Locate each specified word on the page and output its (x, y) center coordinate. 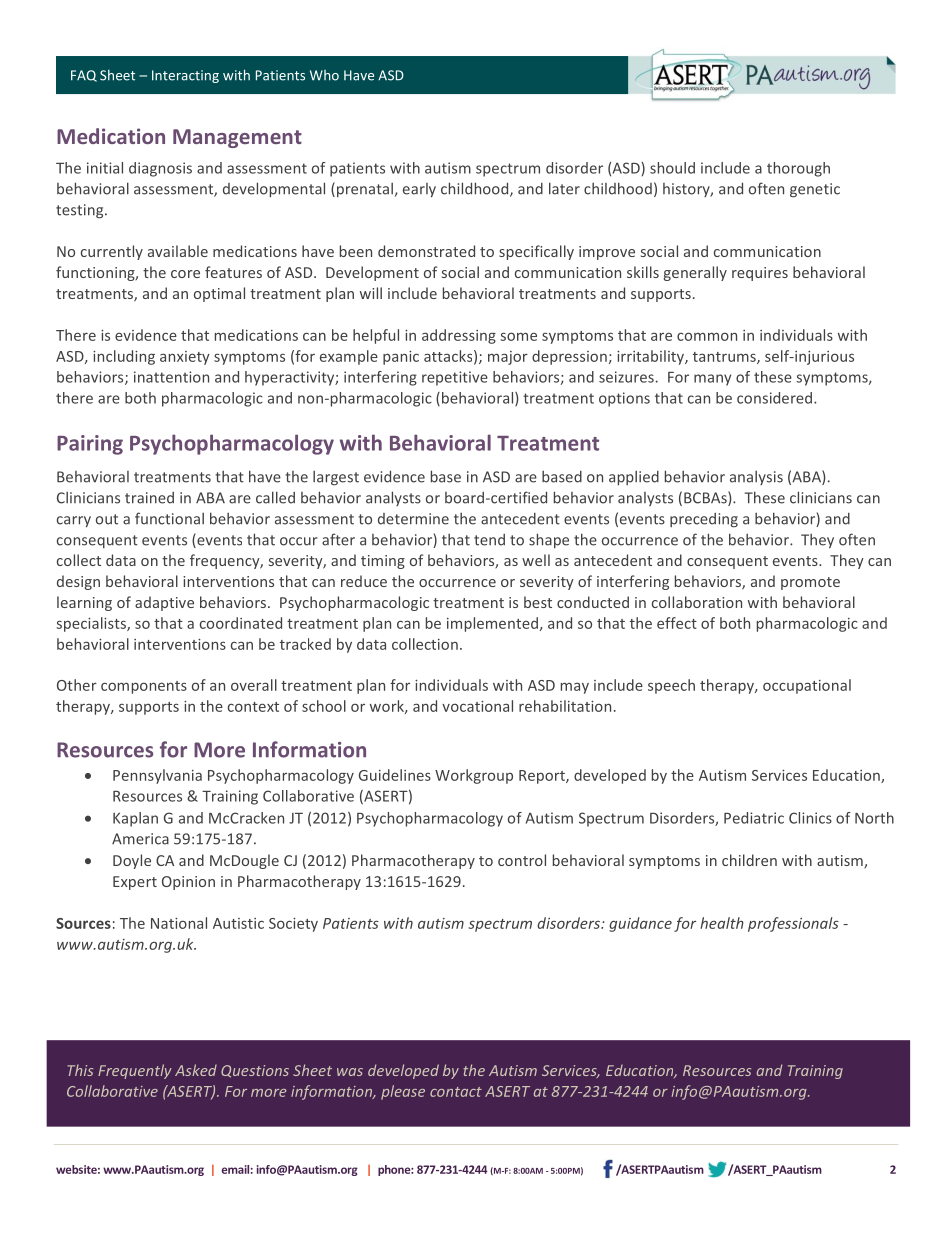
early (419, 190)
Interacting (185, 76)
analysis (756, 478)
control (522, 860)
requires (760, 274)
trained (149, 498)
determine (413, 519)
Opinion (188, 883)
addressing (459, 336)
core (185, 274)
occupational (807, 686)
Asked (196, 1070)
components (144, 687)
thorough (798, 169)
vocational (477, 706)
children (749, 860)
